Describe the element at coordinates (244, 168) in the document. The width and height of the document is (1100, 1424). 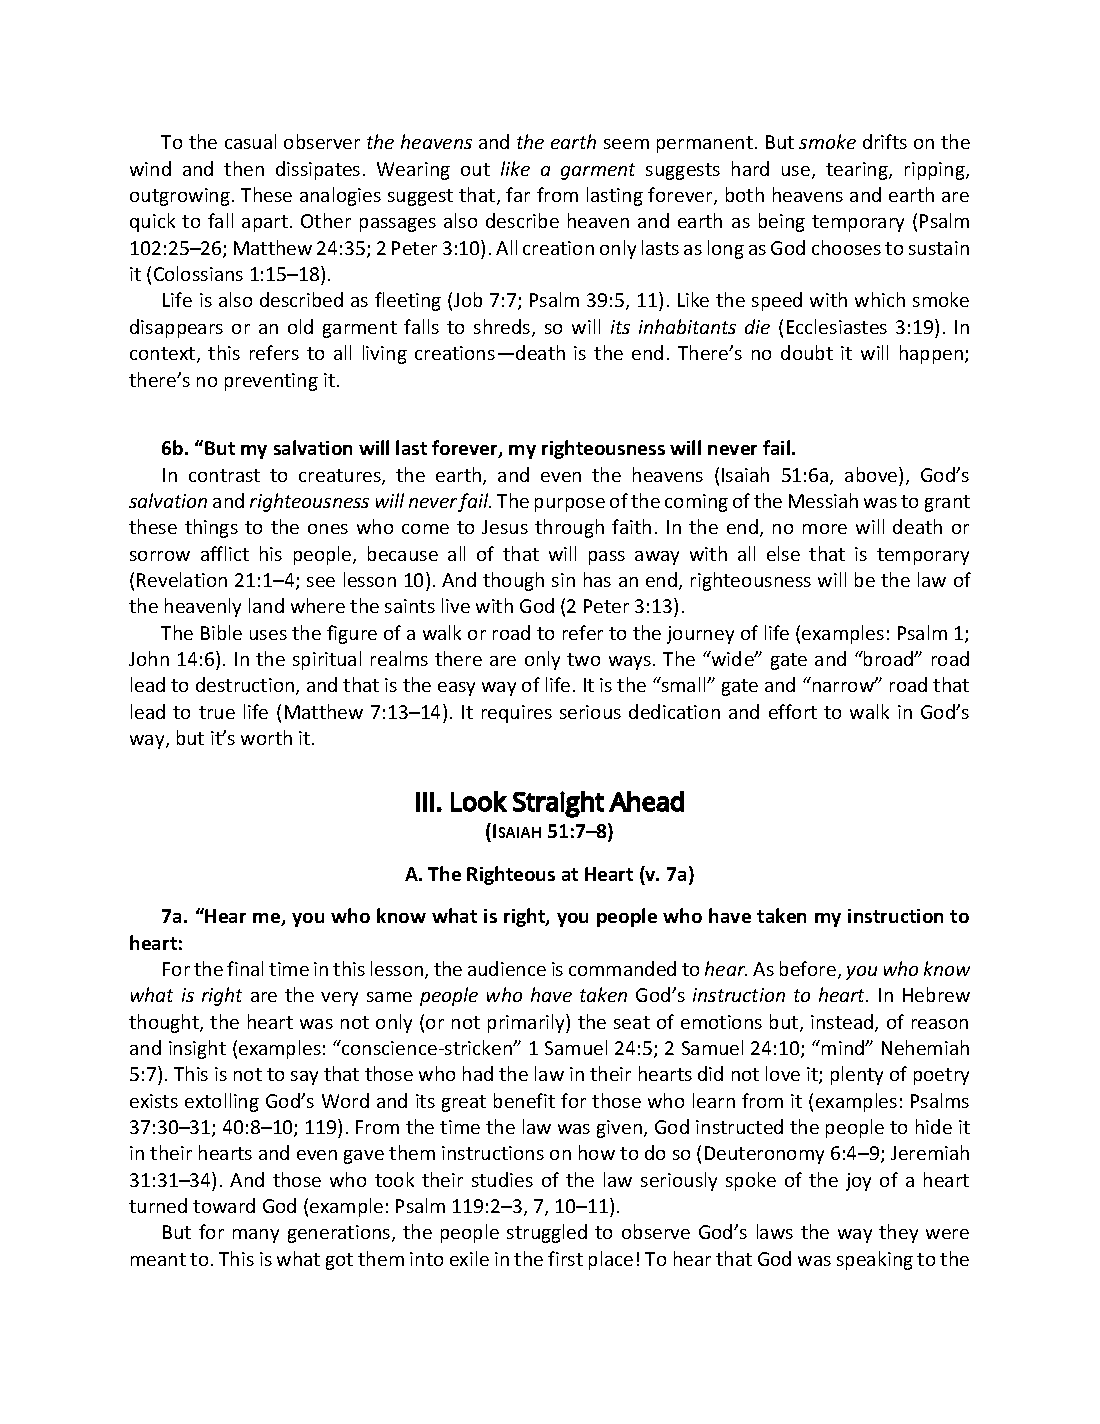
I see `then` at that location.
